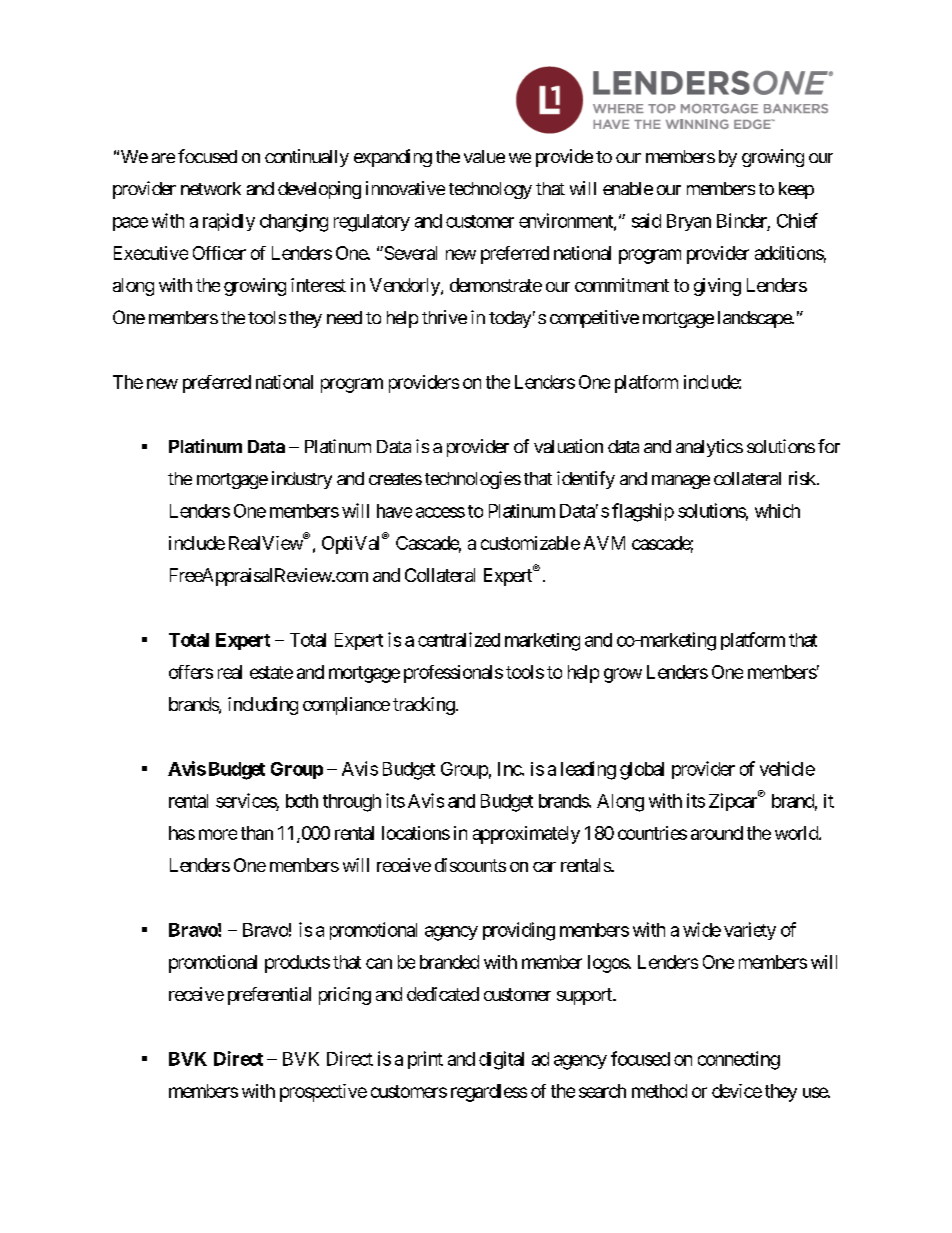 The image size is (952, 1233). What do you see at coordinates (490, 190) in the screenshot?
I see `technology` at bounding box center [490, 190].
